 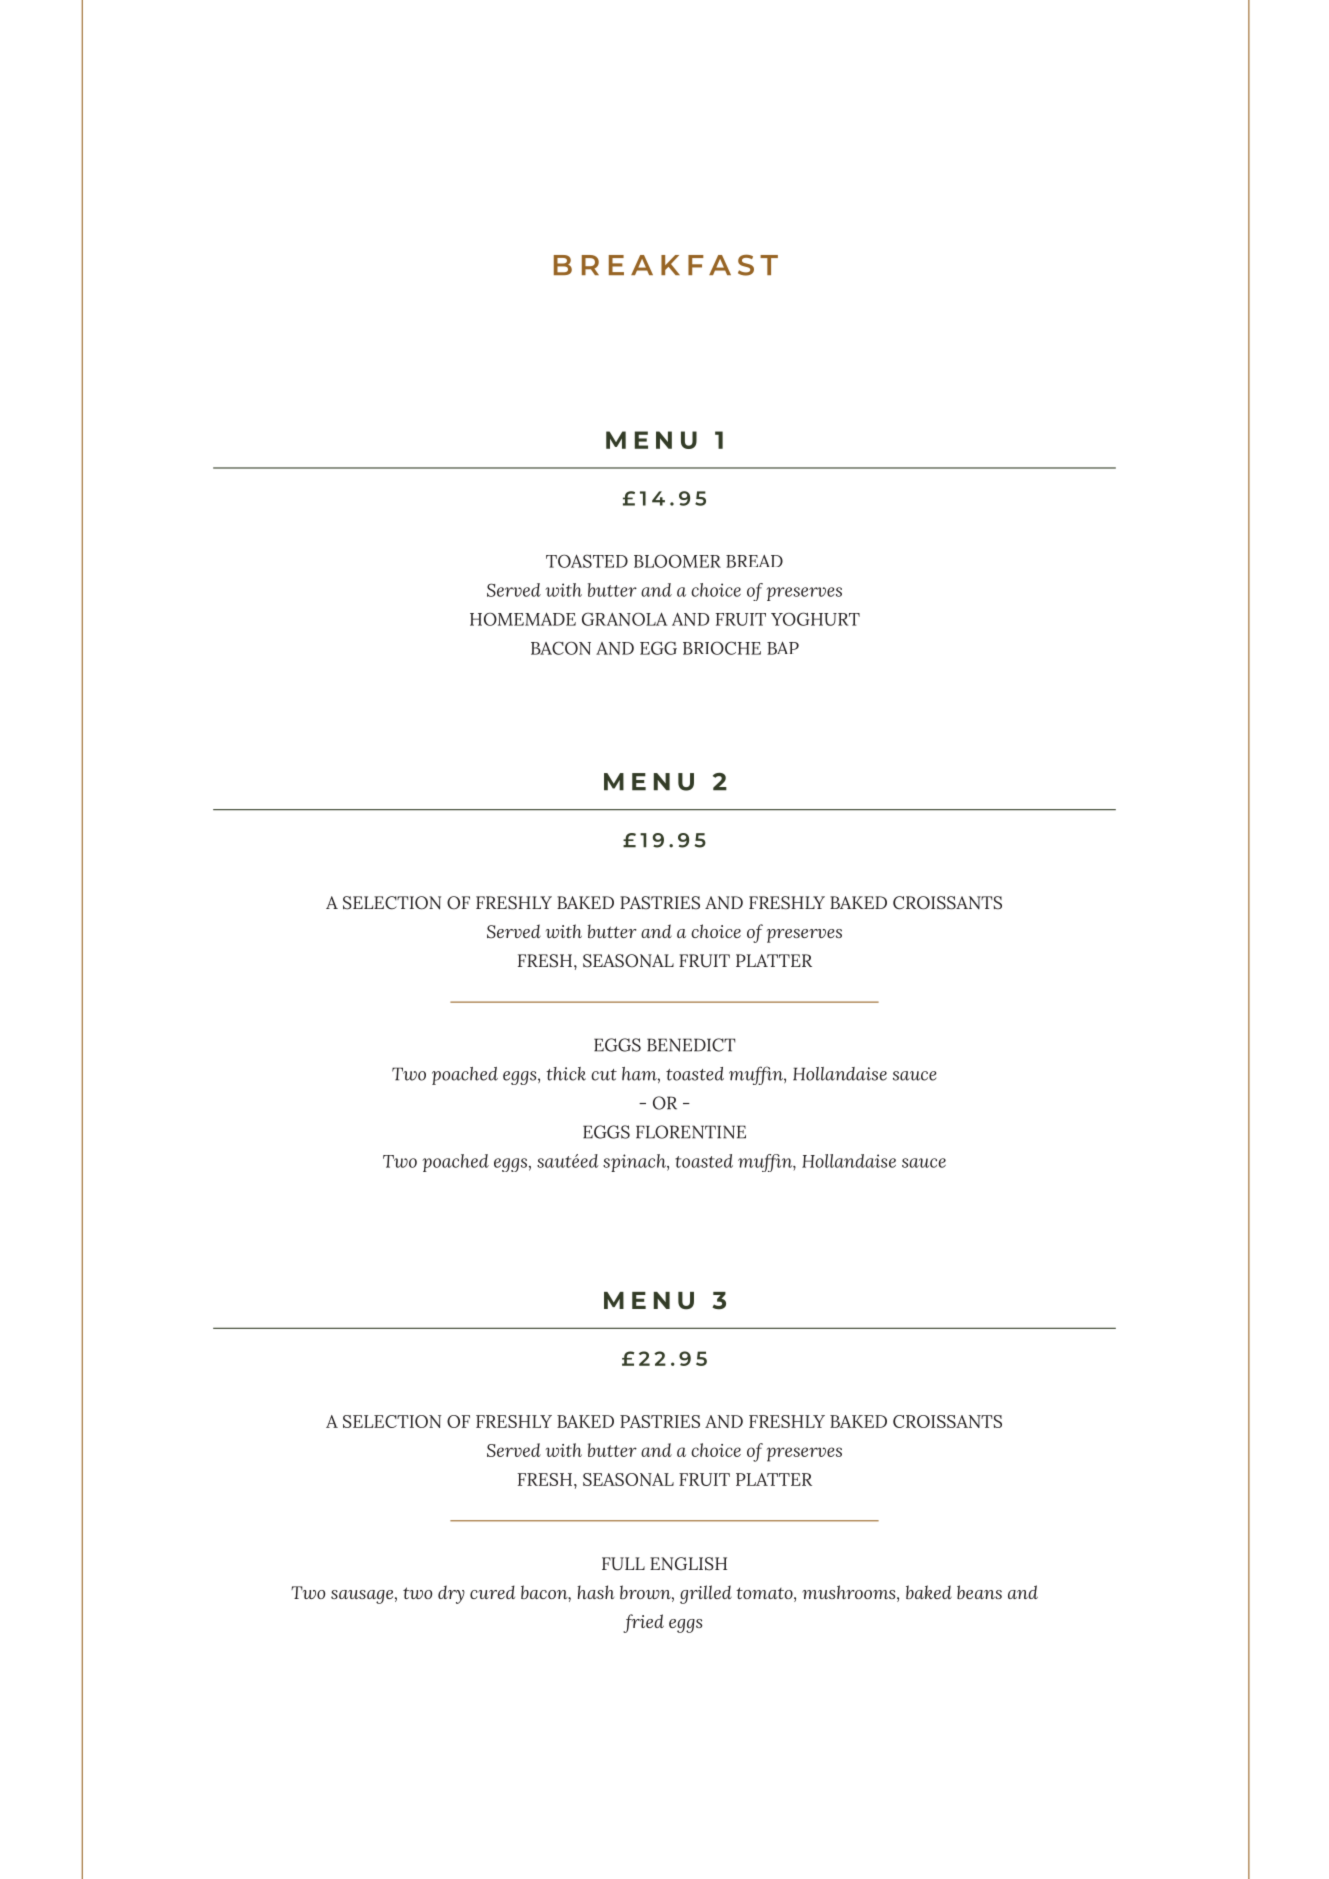 I want to click on BREAKFAST, so click(x=666, y=265).
